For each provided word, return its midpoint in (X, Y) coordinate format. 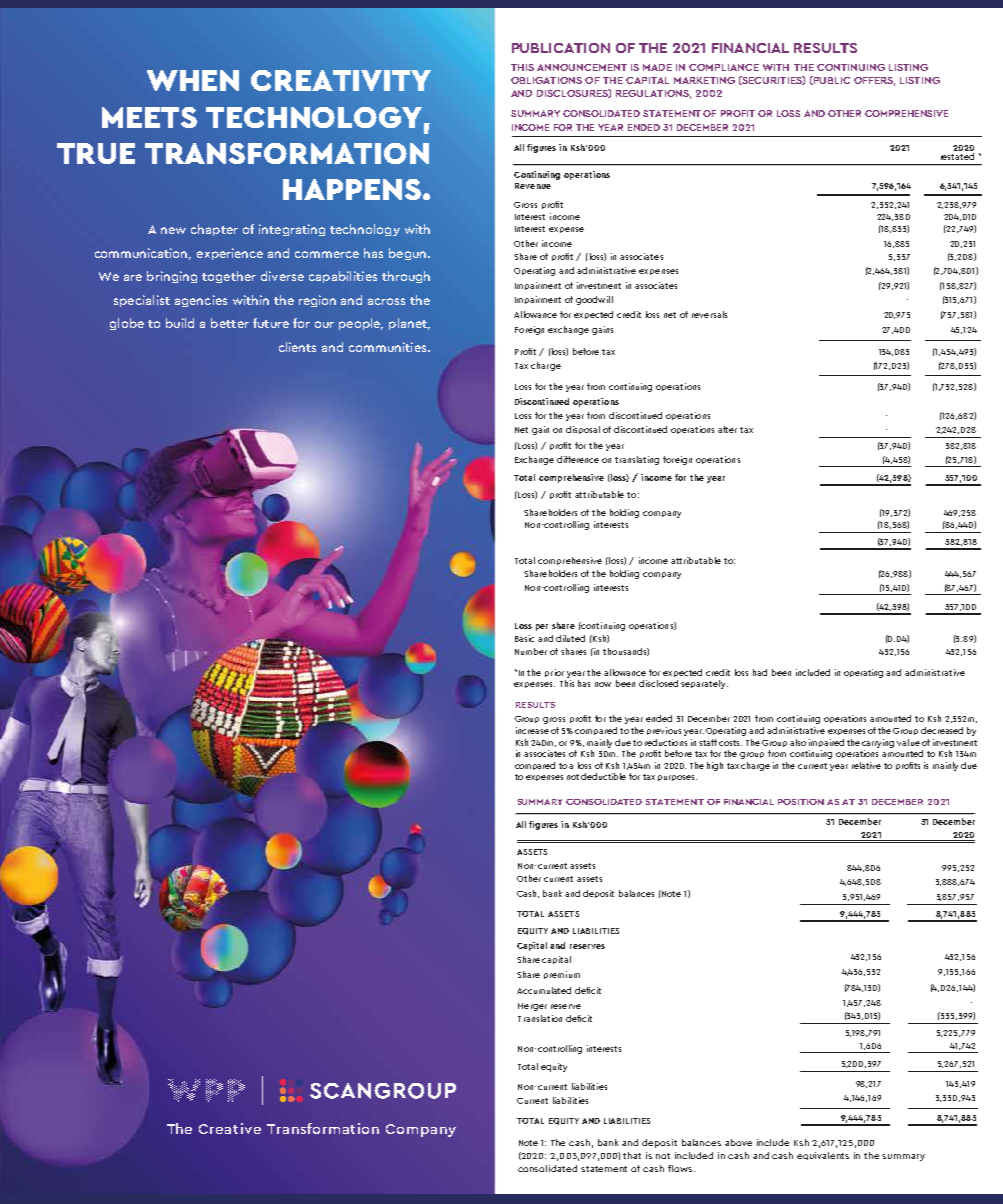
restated (957, 155)
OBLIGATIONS (546, 80)
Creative (230, 1128)
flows (681, 1168)
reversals (709, 314)
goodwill (594, 300)
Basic (524, 638)
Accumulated (544, 990)
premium (562, 975)
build (180, 323)
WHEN (193, 80)
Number (531, 651)
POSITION (801, 802)
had (760, 672)
